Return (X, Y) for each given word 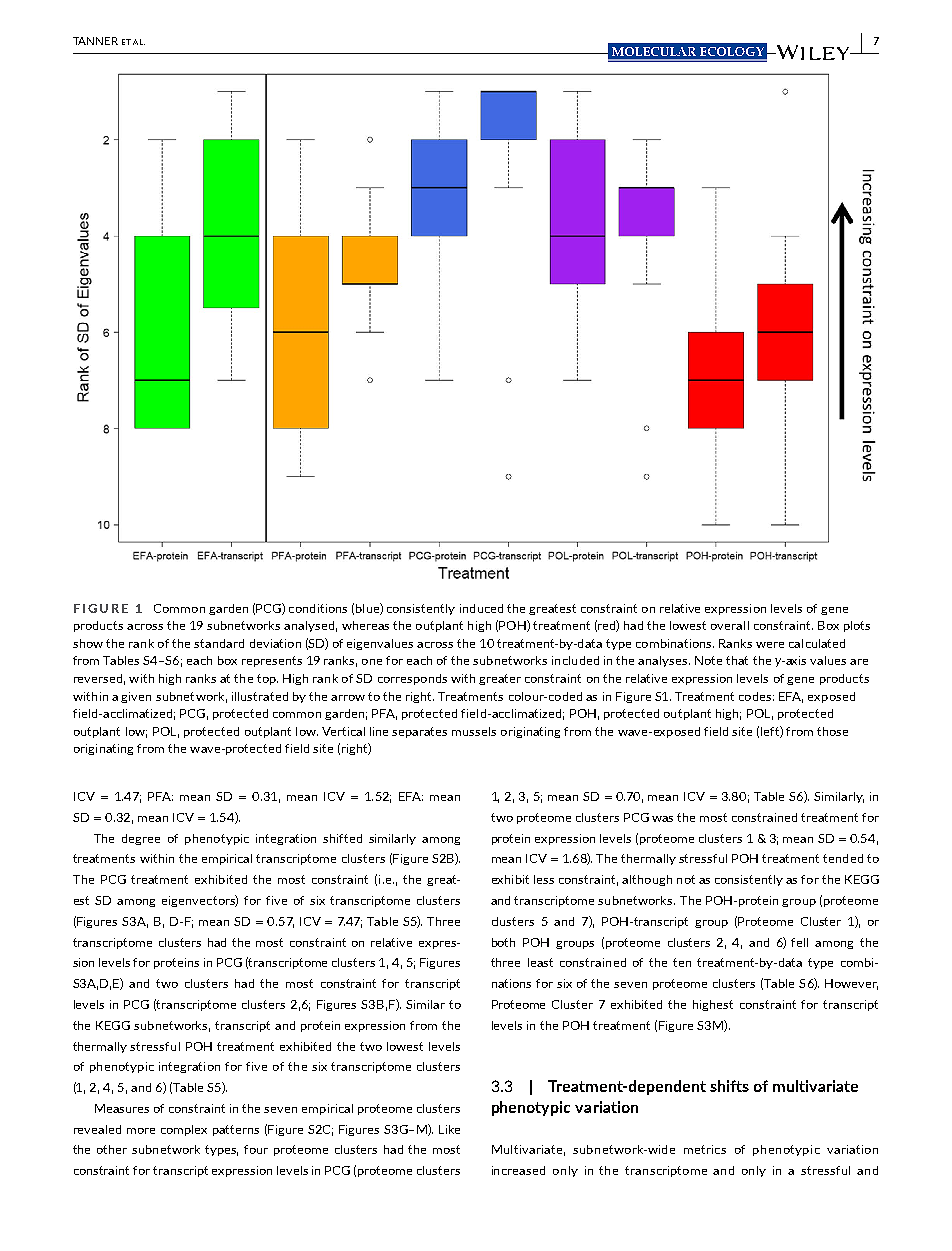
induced (481, 608)
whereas (365, 625)
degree (141, 839)
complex (184, 1130)
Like (449, 1129)
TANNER (95, 41)
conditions (318, 608)
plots (857, 626)
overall (730, 625)
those (832, 731)
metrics (705, 1149)
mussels (474, 731)
